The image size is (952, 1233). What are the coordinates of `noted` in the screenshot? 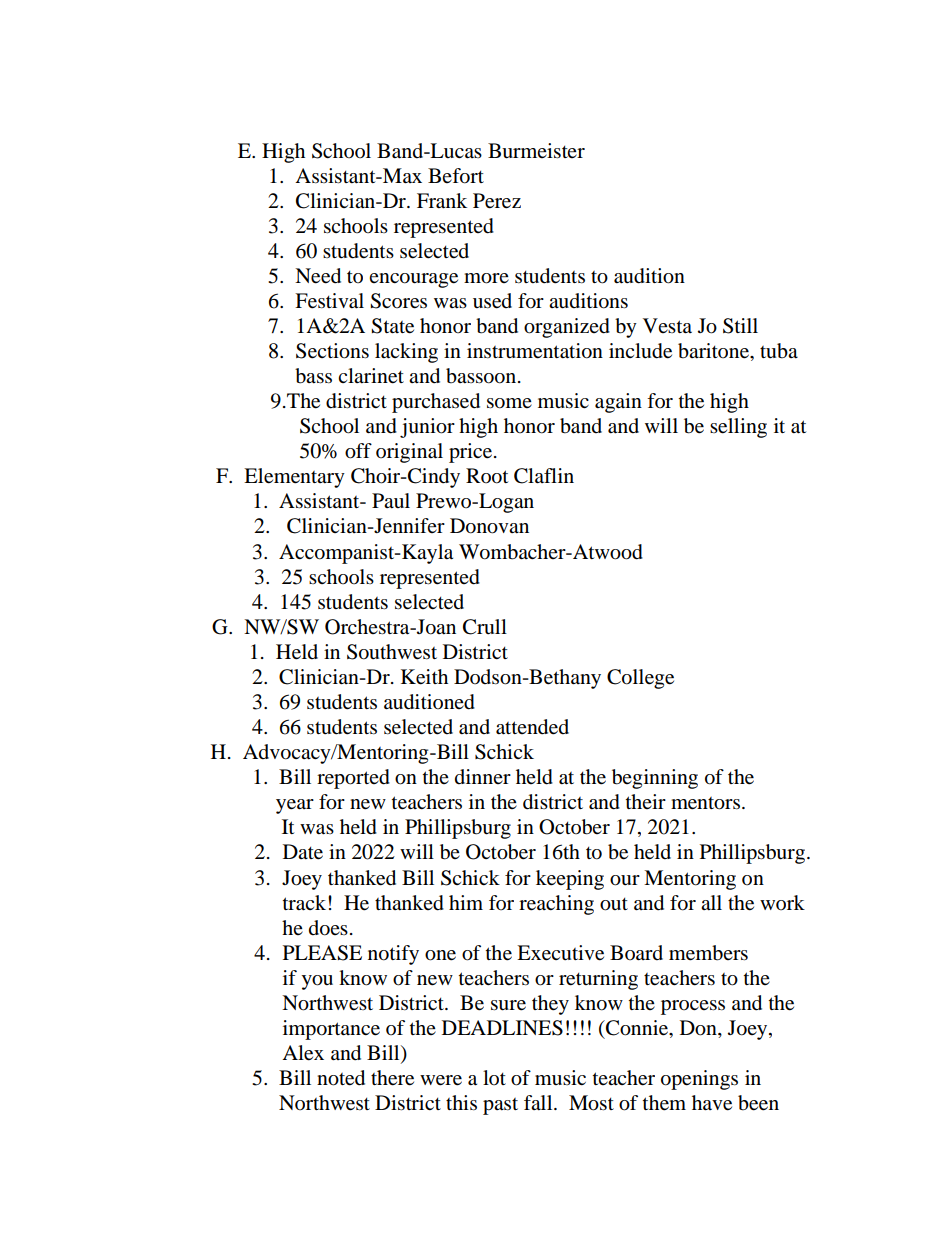 It's located at (341, 1078).
